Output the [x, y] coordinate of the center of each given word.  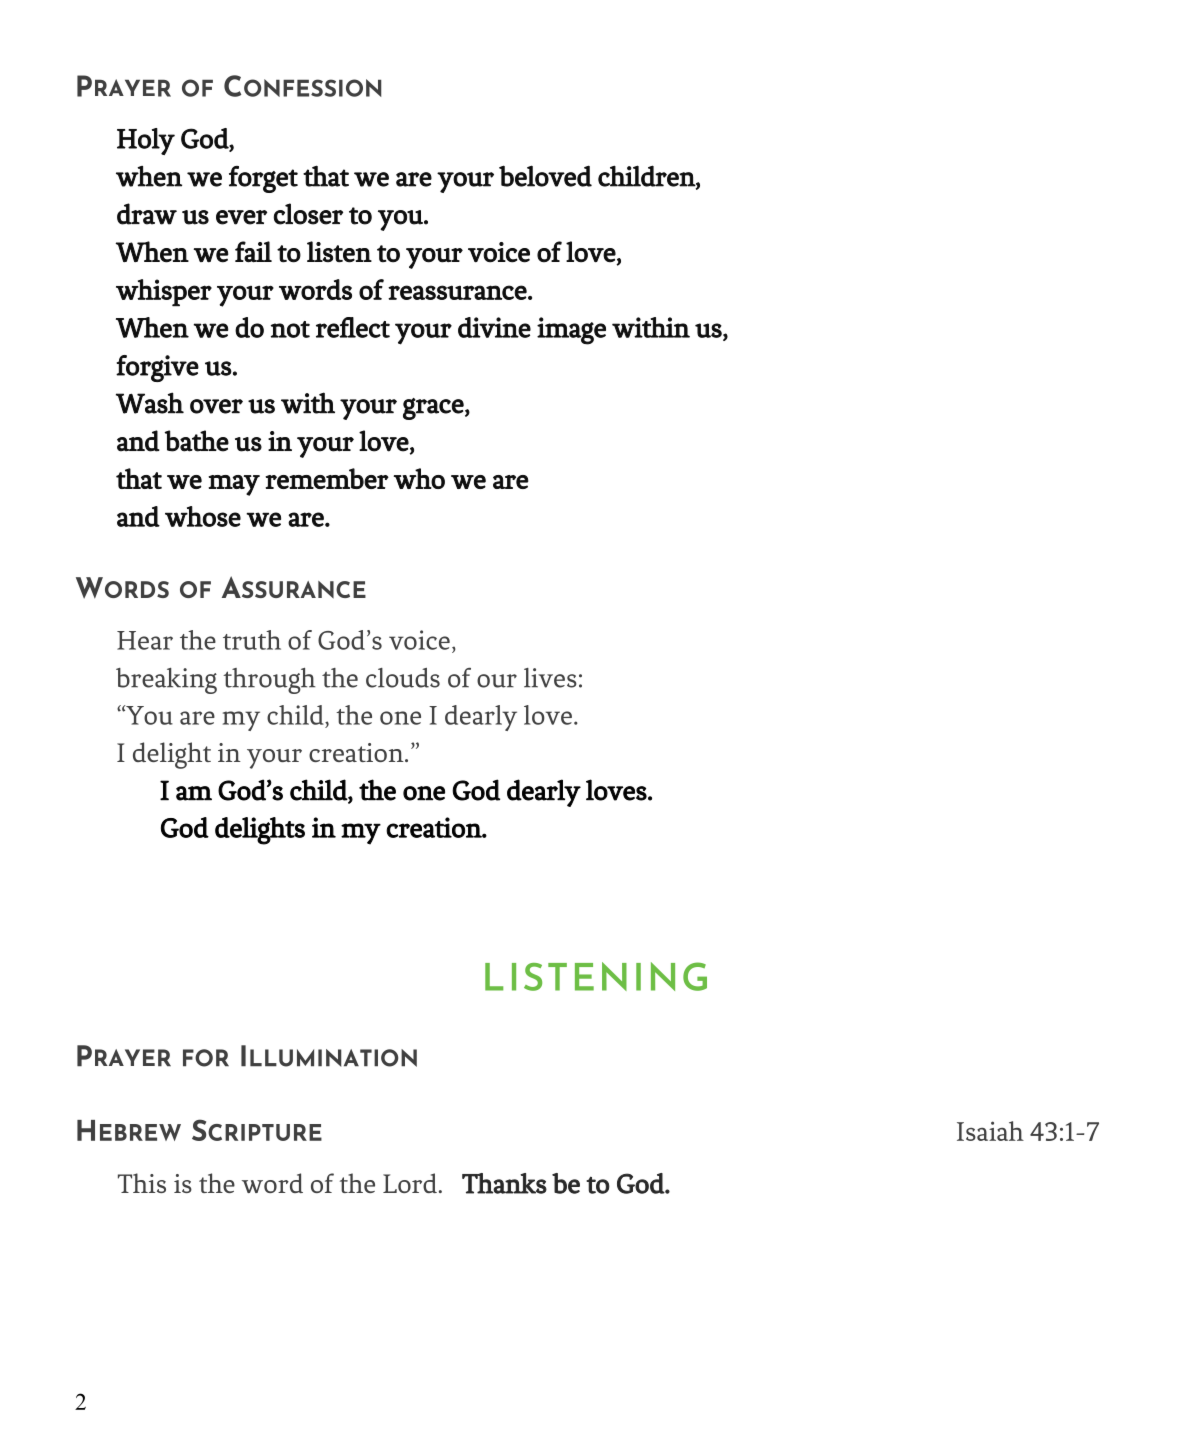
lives [550, 678]
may [234, 485]
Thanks [504, 1183]
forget [263, 179]
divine [494, 327]
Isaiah [990, 1131]
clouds [403, 678]
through [269, 681]
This [142, 1183]
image [571, 331]
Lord [410, 1183]
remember [327, 478]
